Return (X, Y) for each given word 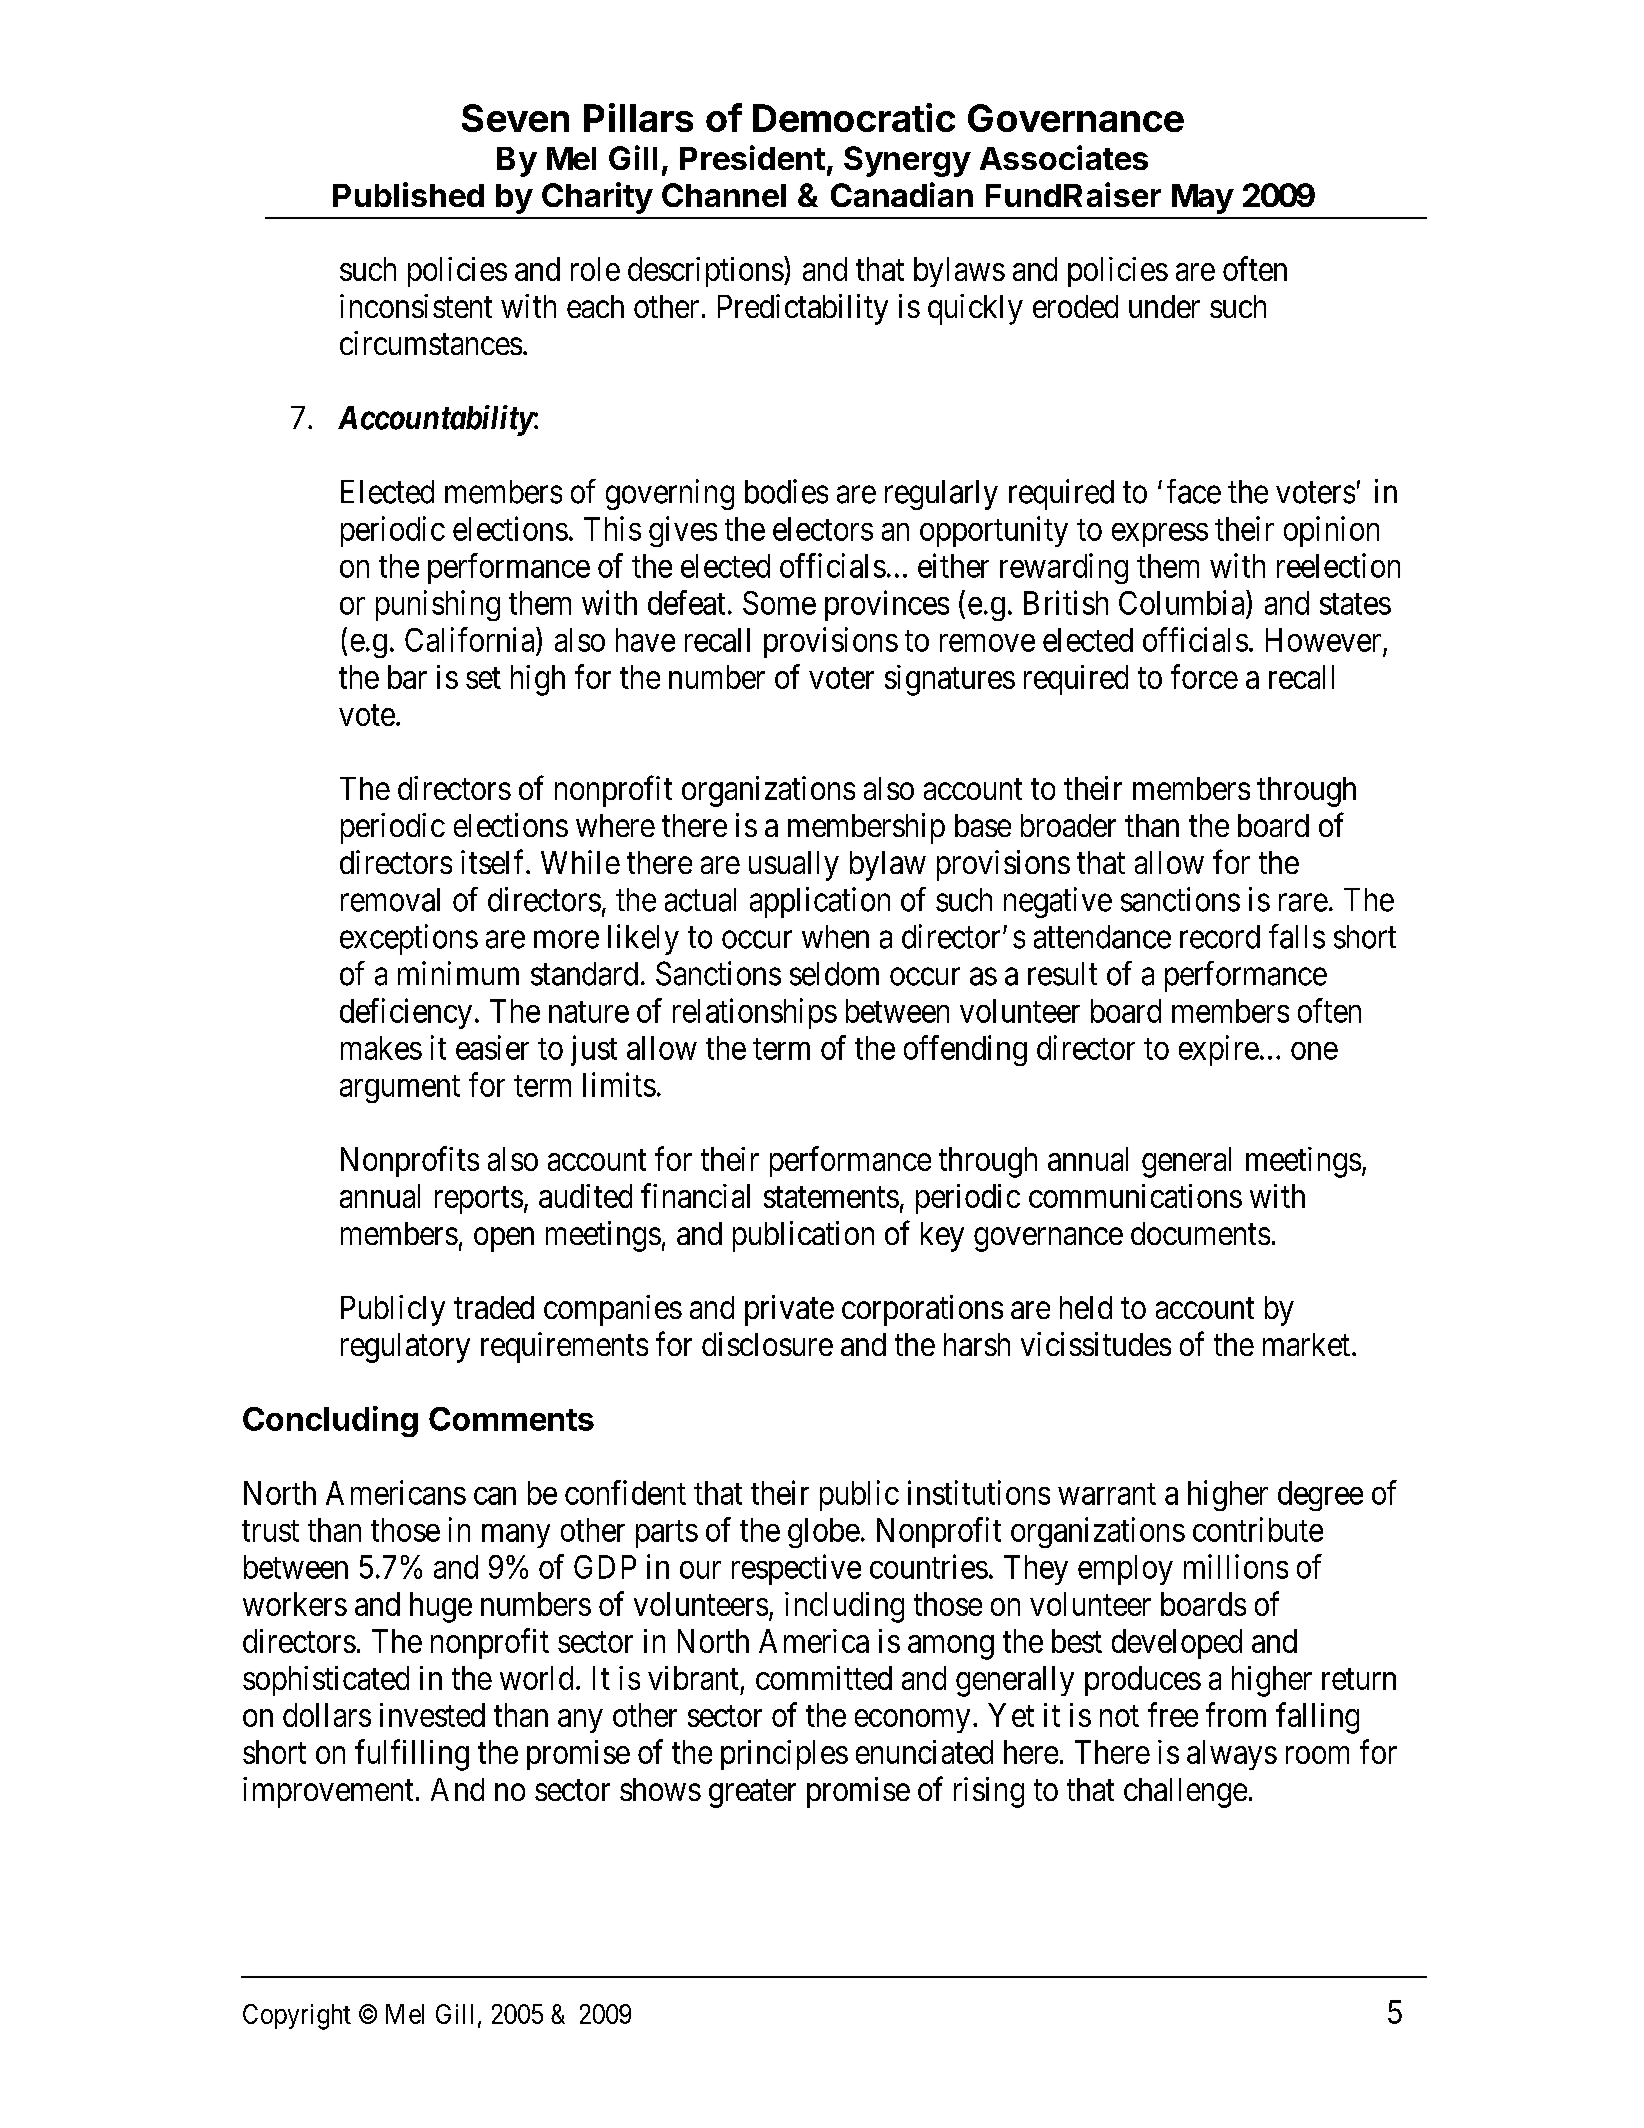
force (1204, 676)
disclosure (767, 1344)
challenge (1185, 1793)
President (752, 157)
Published (408, 194)
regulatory (405, 1348)
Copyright (297, 2017)
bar (407, 677)
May (1203, 199)
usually (794, 866)
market (1306, 1344)
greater (752, 1794)
